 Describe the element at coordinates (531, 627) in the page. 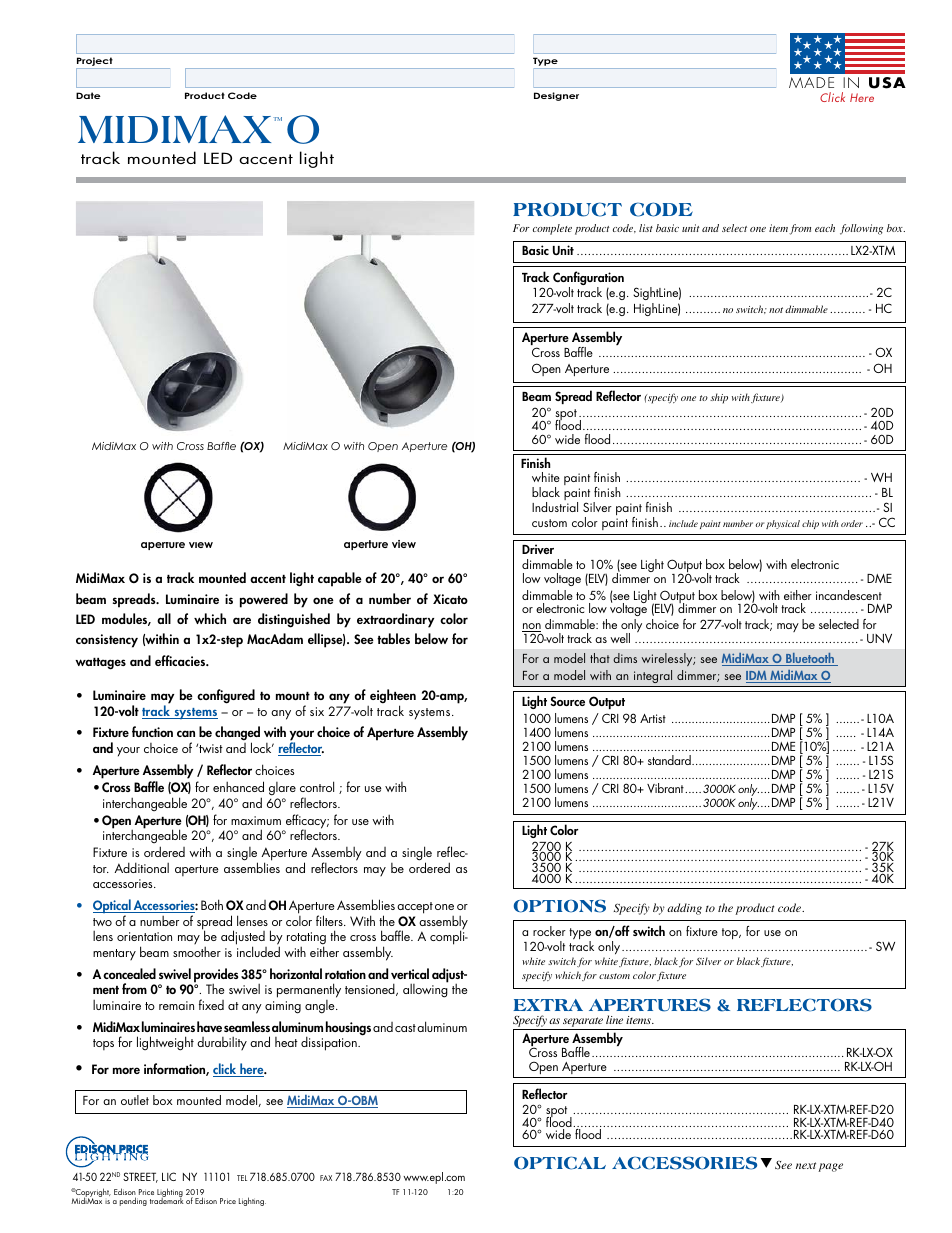

I see `non` at that location.
